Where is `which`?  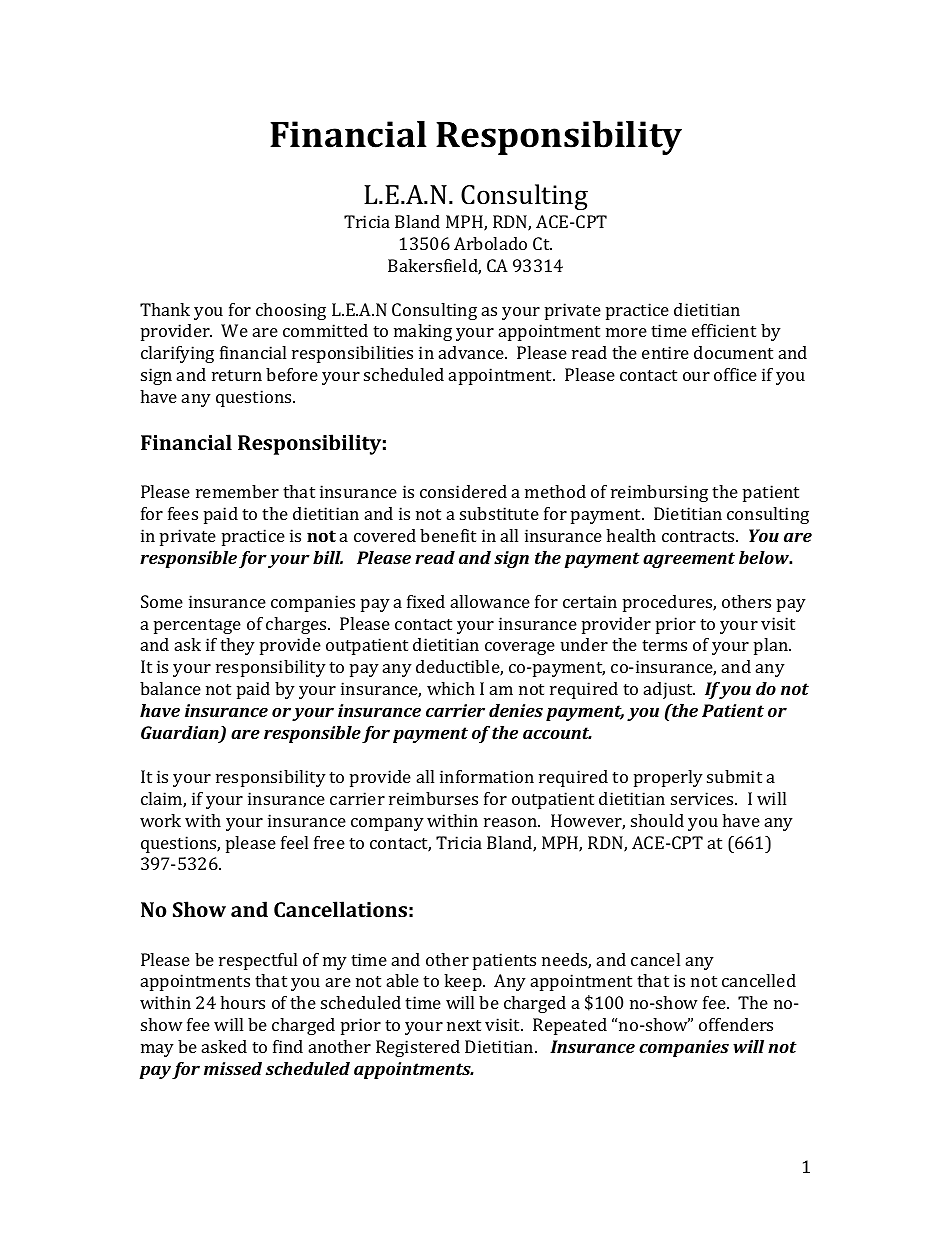 which is located at coordinates (451, 688).
